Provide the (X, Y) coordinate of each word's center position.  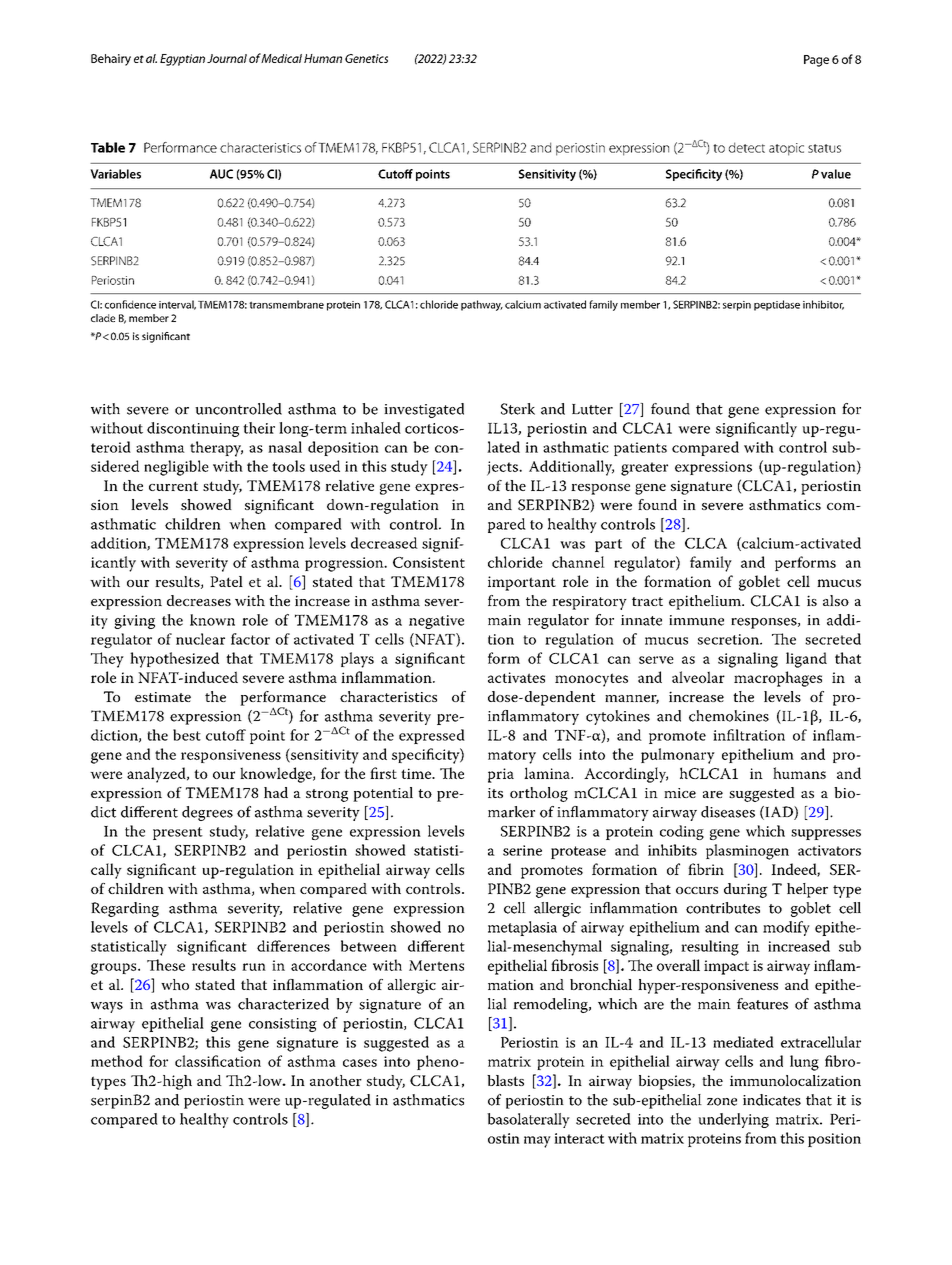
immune (696, 620)
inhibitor (823, 305)
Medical (281, 58)
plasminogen (747, 852)
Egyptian (182, 60)
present (178, 833)
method (117, 1061)
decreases (199, 600)
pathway (482, 305)
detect (747, 147)
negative (436, 622)
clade (103, 318)
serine (522, 850)
